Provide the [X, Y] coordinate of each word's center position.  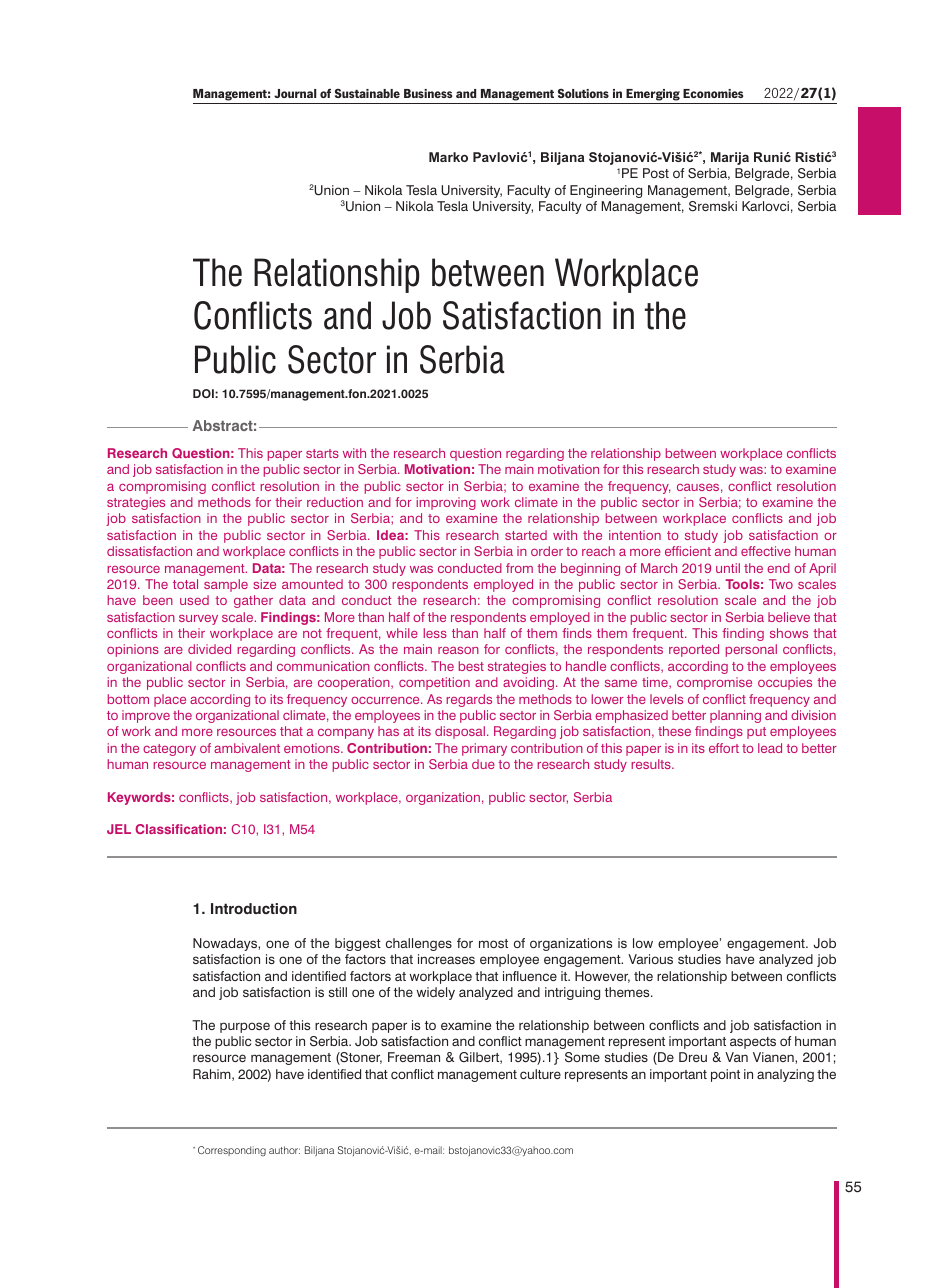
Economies [713, 93]
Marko [448, 157]
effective [766, 551]
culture [540, 1074]
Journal [295, 93]
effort [724, 748]
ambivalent [247, 748]
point [725, 1075]
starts [322, 453]
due [483, 764]
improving [446, 503]
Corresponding [232, 1151]
